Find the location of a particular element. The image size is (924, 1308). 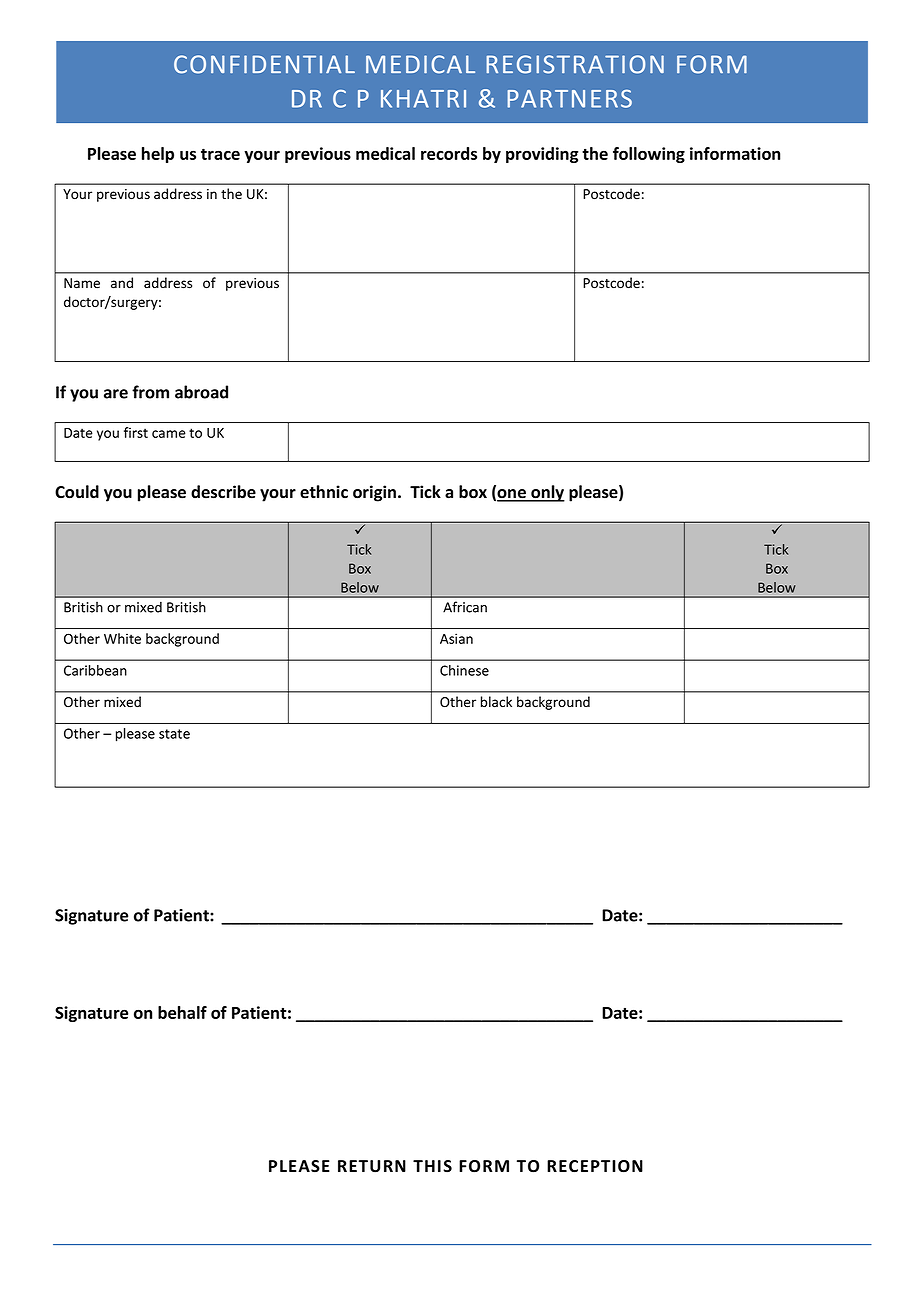

KHATRI is located at coordinates (423, 99).
